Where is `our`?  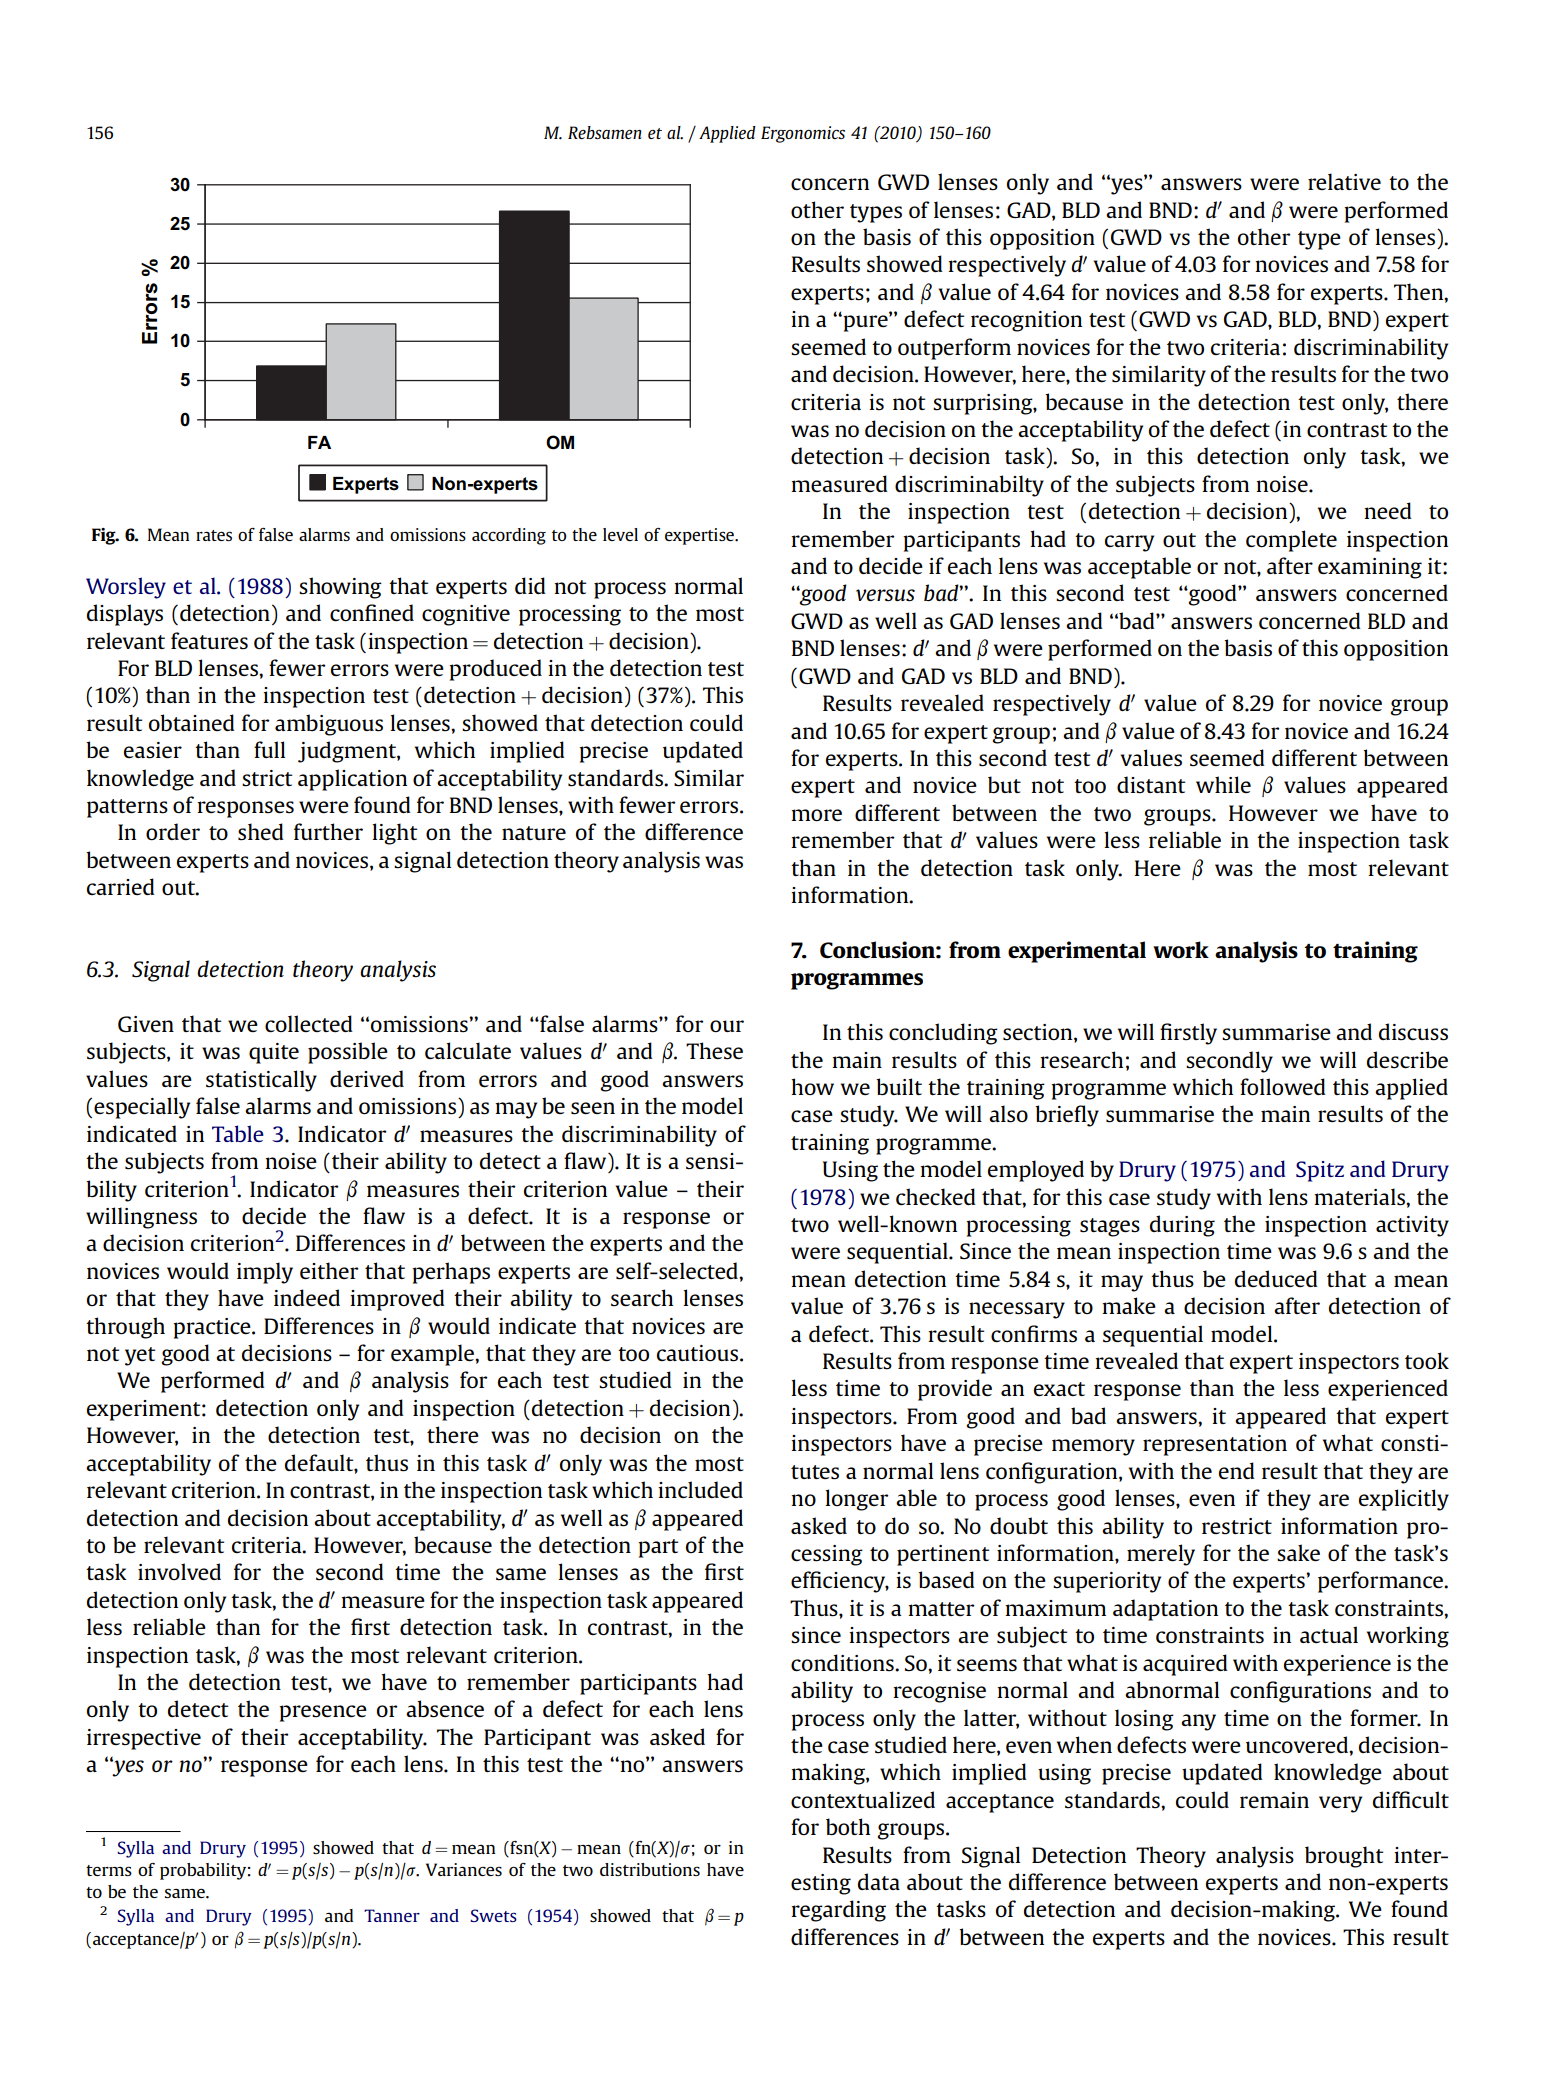 our is located at coordinates (727, 1026).
